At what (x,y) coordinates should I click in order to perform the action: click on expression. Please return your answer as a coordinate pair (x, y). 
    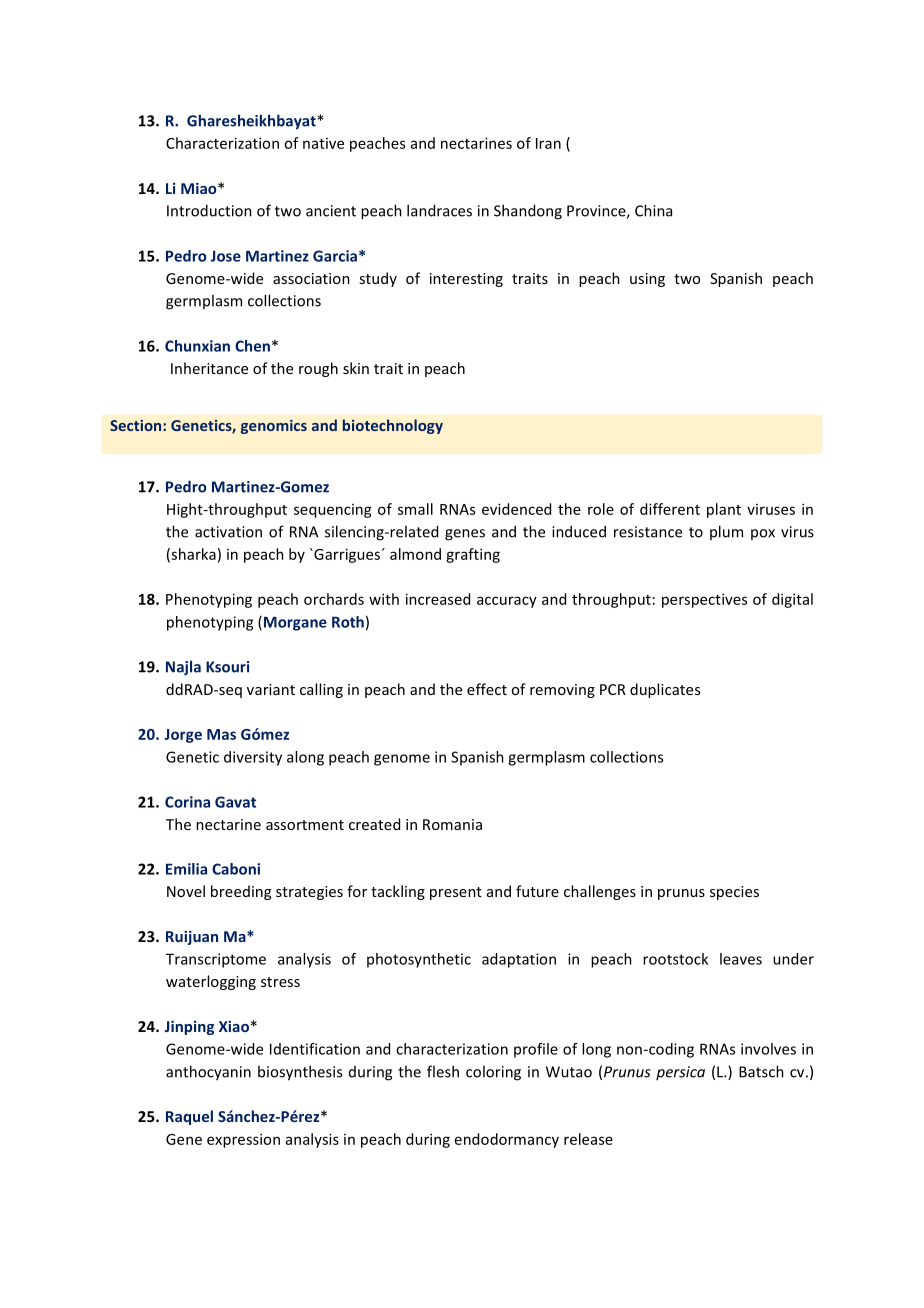
    Looking at the image, I should click on (243, 1140).
